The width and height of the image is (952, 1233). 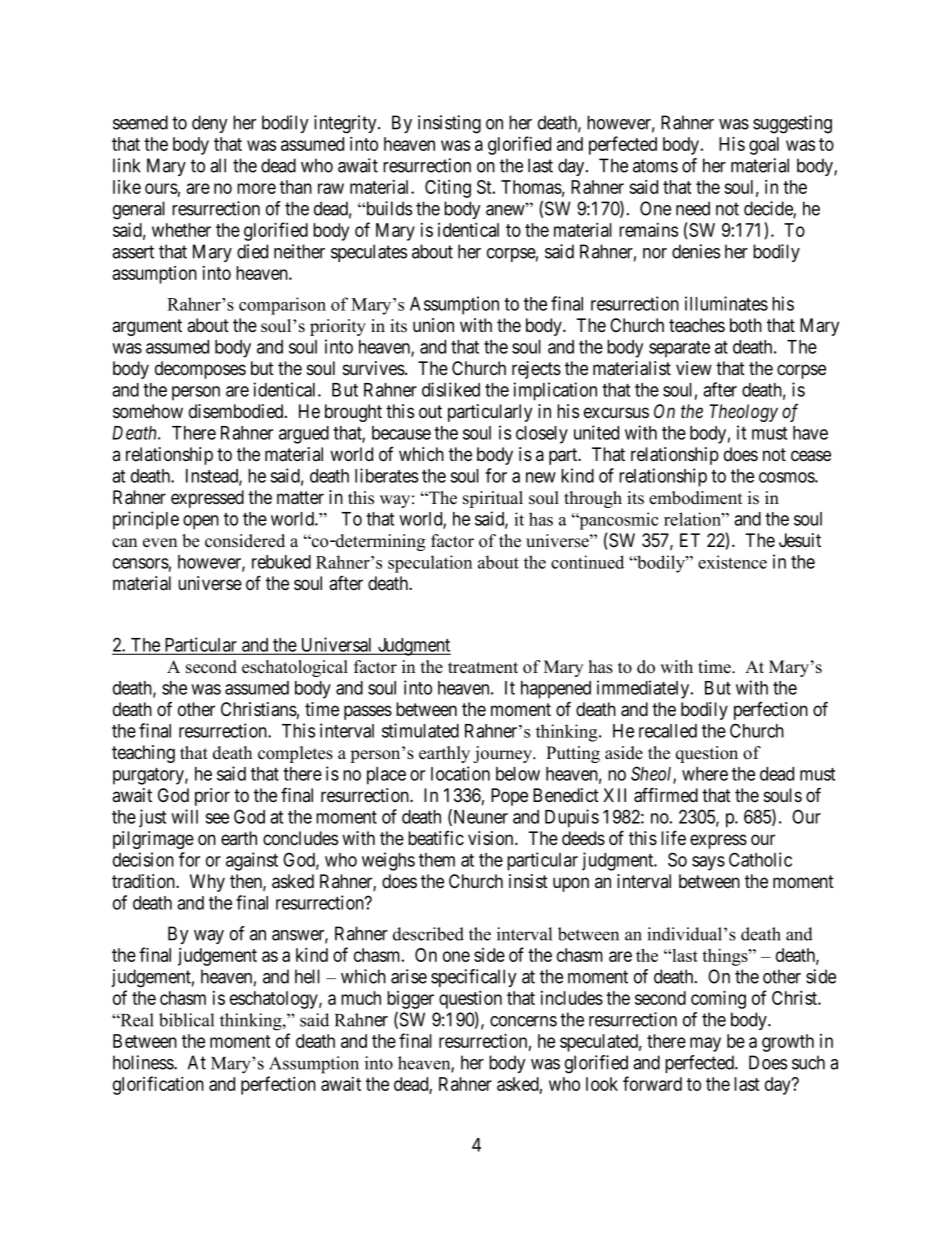 What do you see at coordinates (281, 562) in the image?
I see `rebuked` at bounding box center [281, 562].
